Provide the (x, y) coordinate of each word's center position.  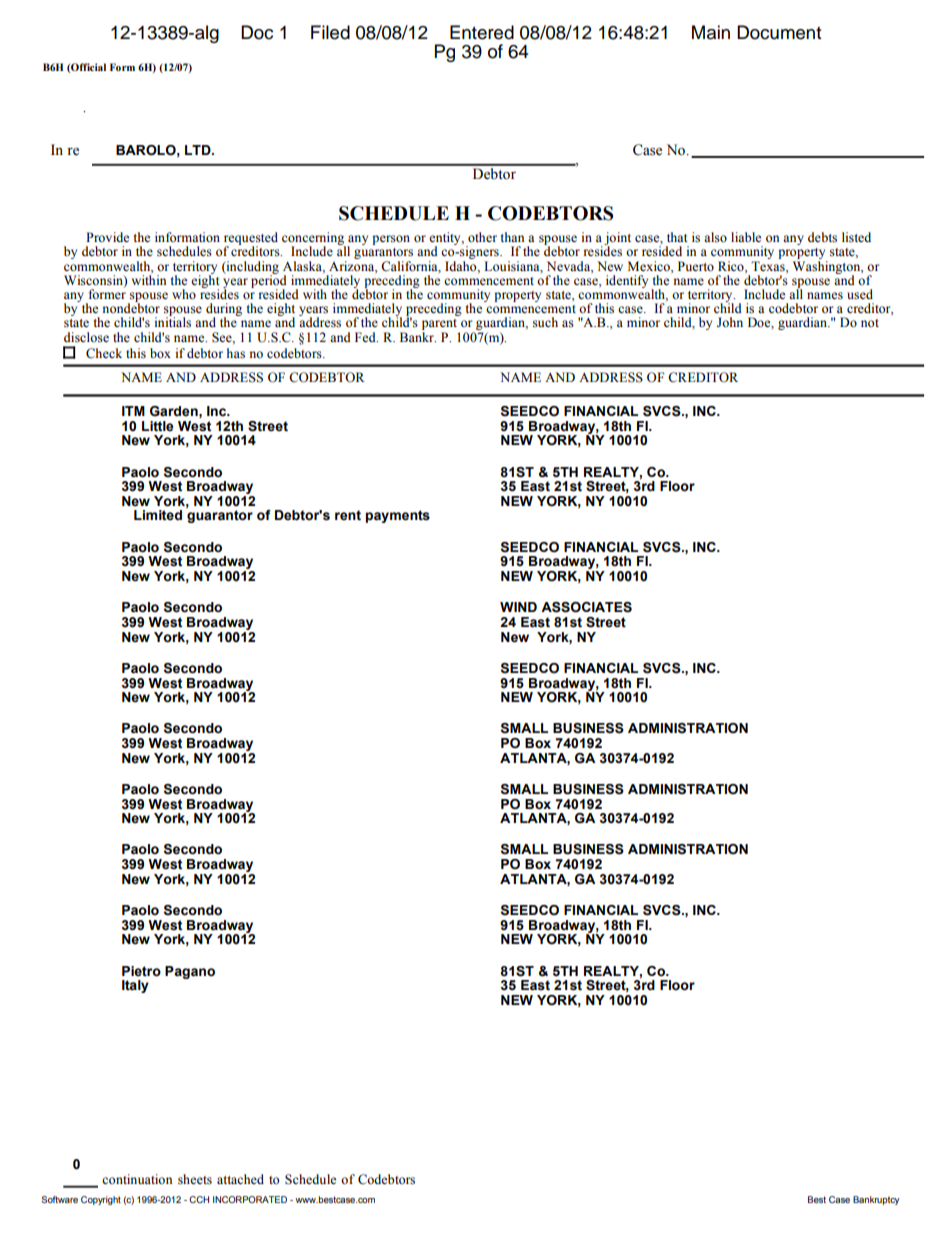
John (730, 322)
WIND (518, 607)
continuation (137, 1179)
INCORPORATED (250, 1199)
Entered (482, 32)
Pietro (141, 971)
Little (158, 426)
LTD (199, 150)
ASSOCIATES (586, 607)
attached (240, 1179)
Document (779, 32)
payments (398, 516)
